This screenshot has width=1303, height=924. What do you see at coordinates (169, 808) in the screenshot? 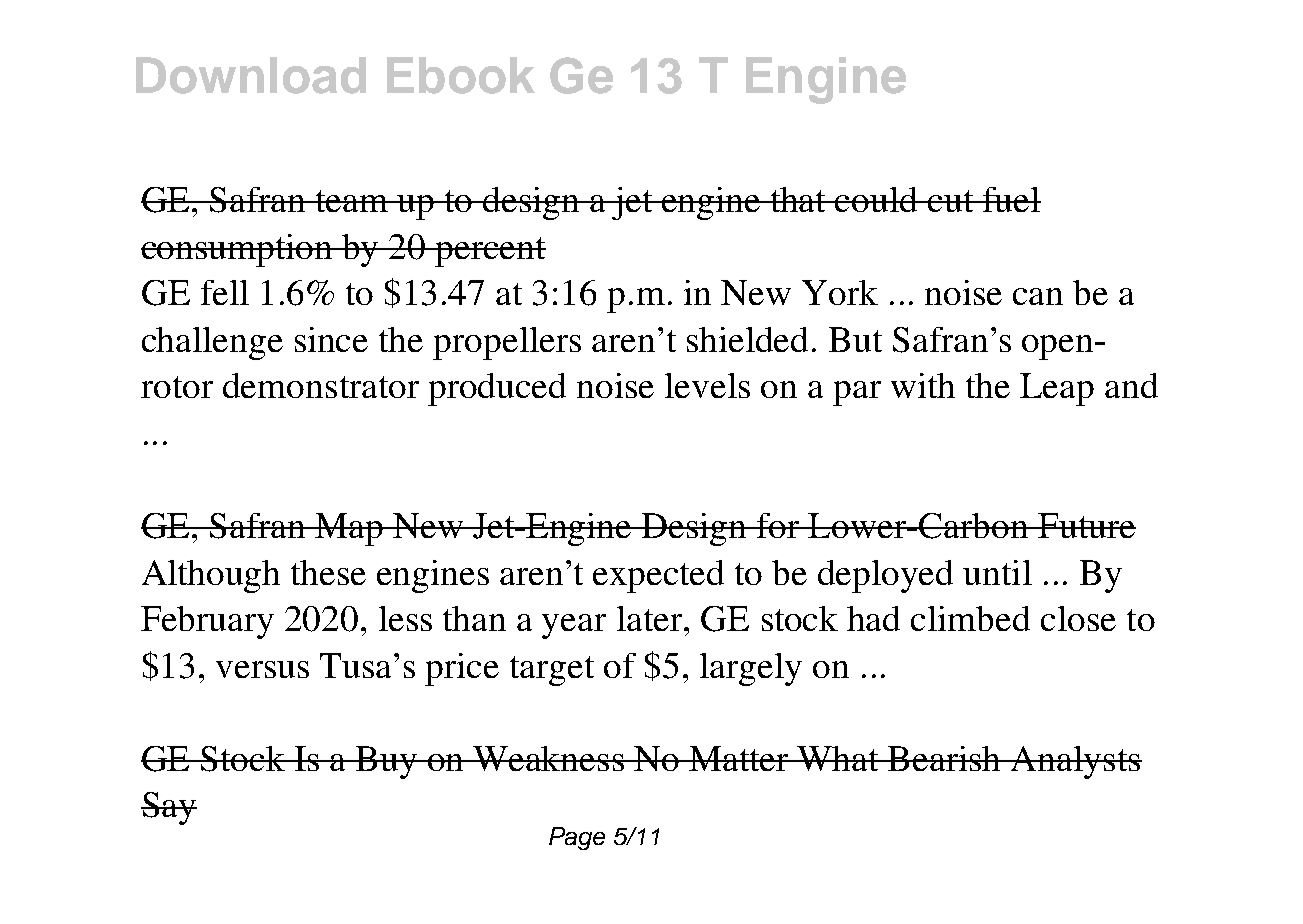
I see `Say` at bounding box center [169, 808].
